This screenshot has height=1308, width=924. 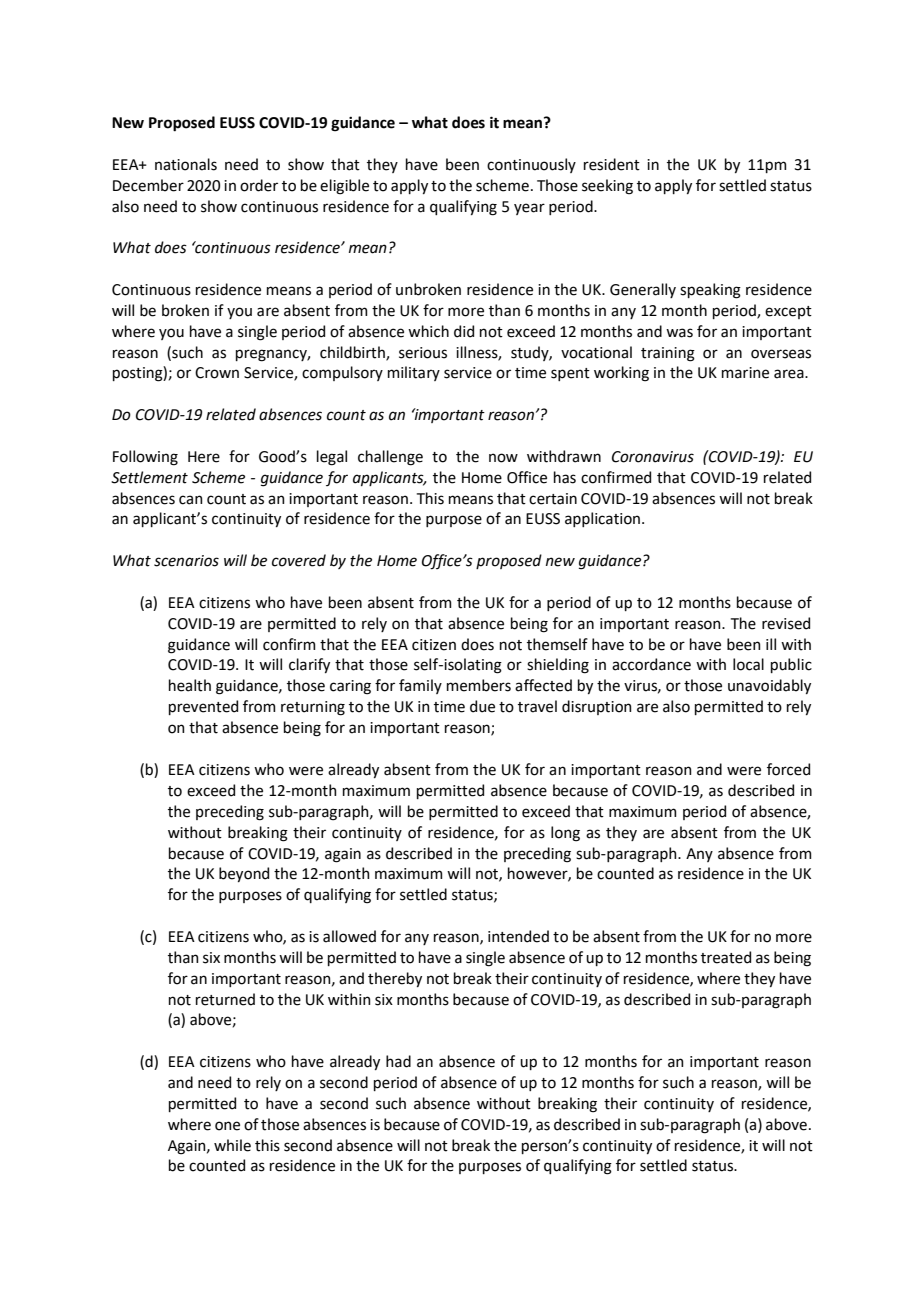 What do you see at coordinates (518, 936) in the screenshot?
I see `intended` at bounding box center [518, 936].
